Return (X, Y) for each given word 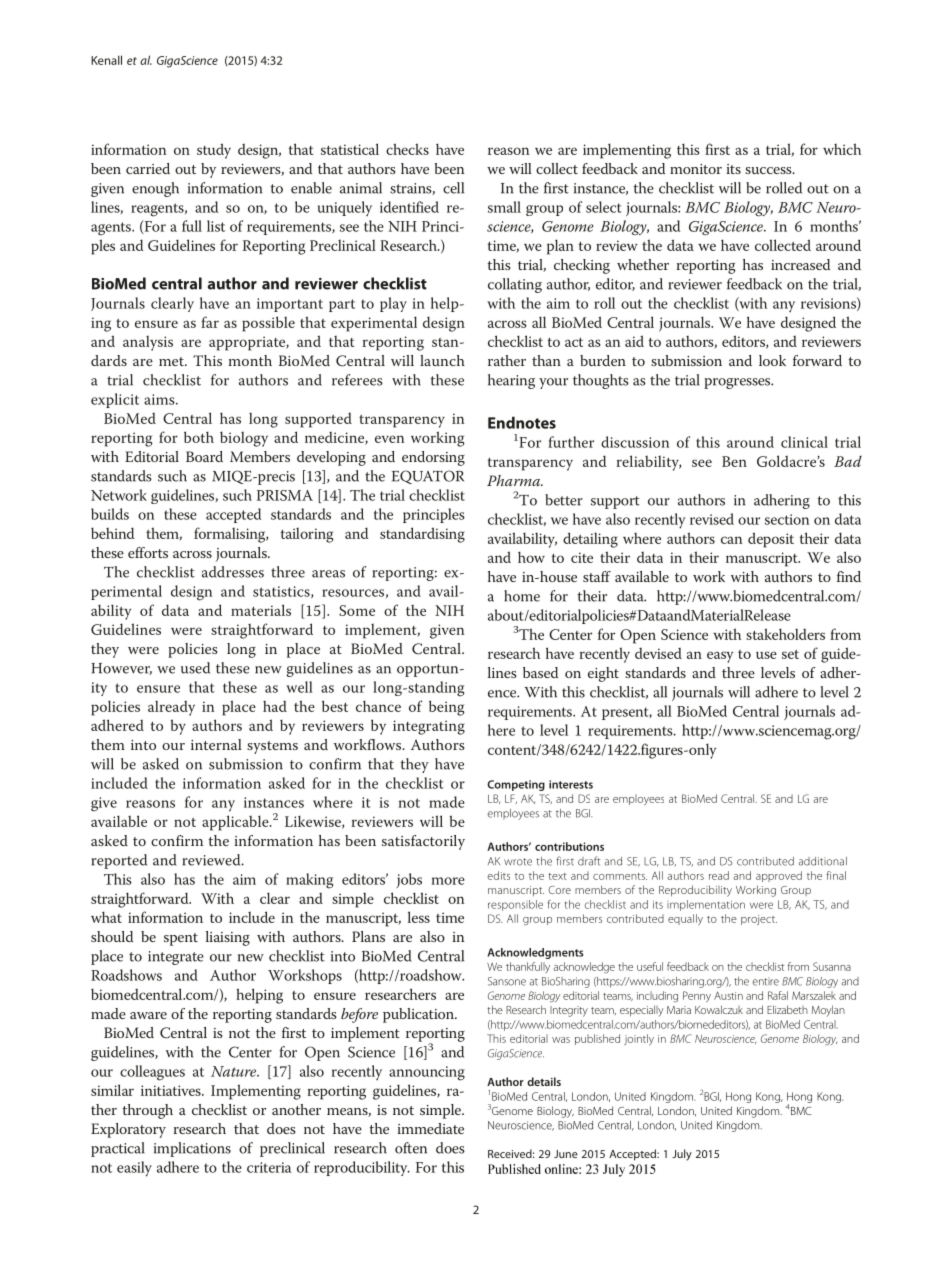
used (195, 668)
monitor (696, 169)
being (447, 708)
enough (155, 189)
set (790, 654)
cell (453, 188)
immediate (430, 1128)
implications (192, 1149)
